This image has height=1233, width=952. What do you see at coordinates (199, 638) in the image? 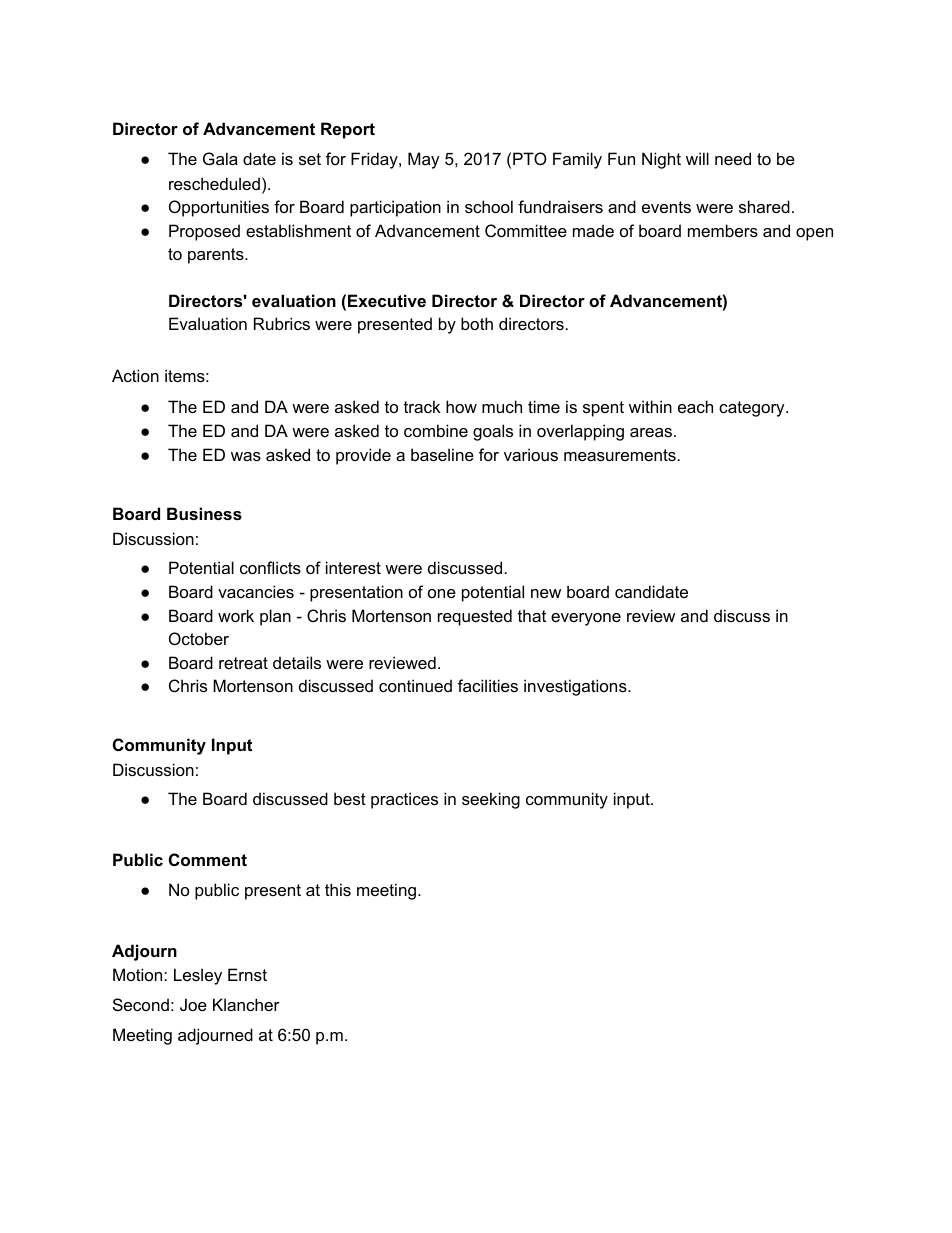
I see `October` at bounding box center [199, 638].
